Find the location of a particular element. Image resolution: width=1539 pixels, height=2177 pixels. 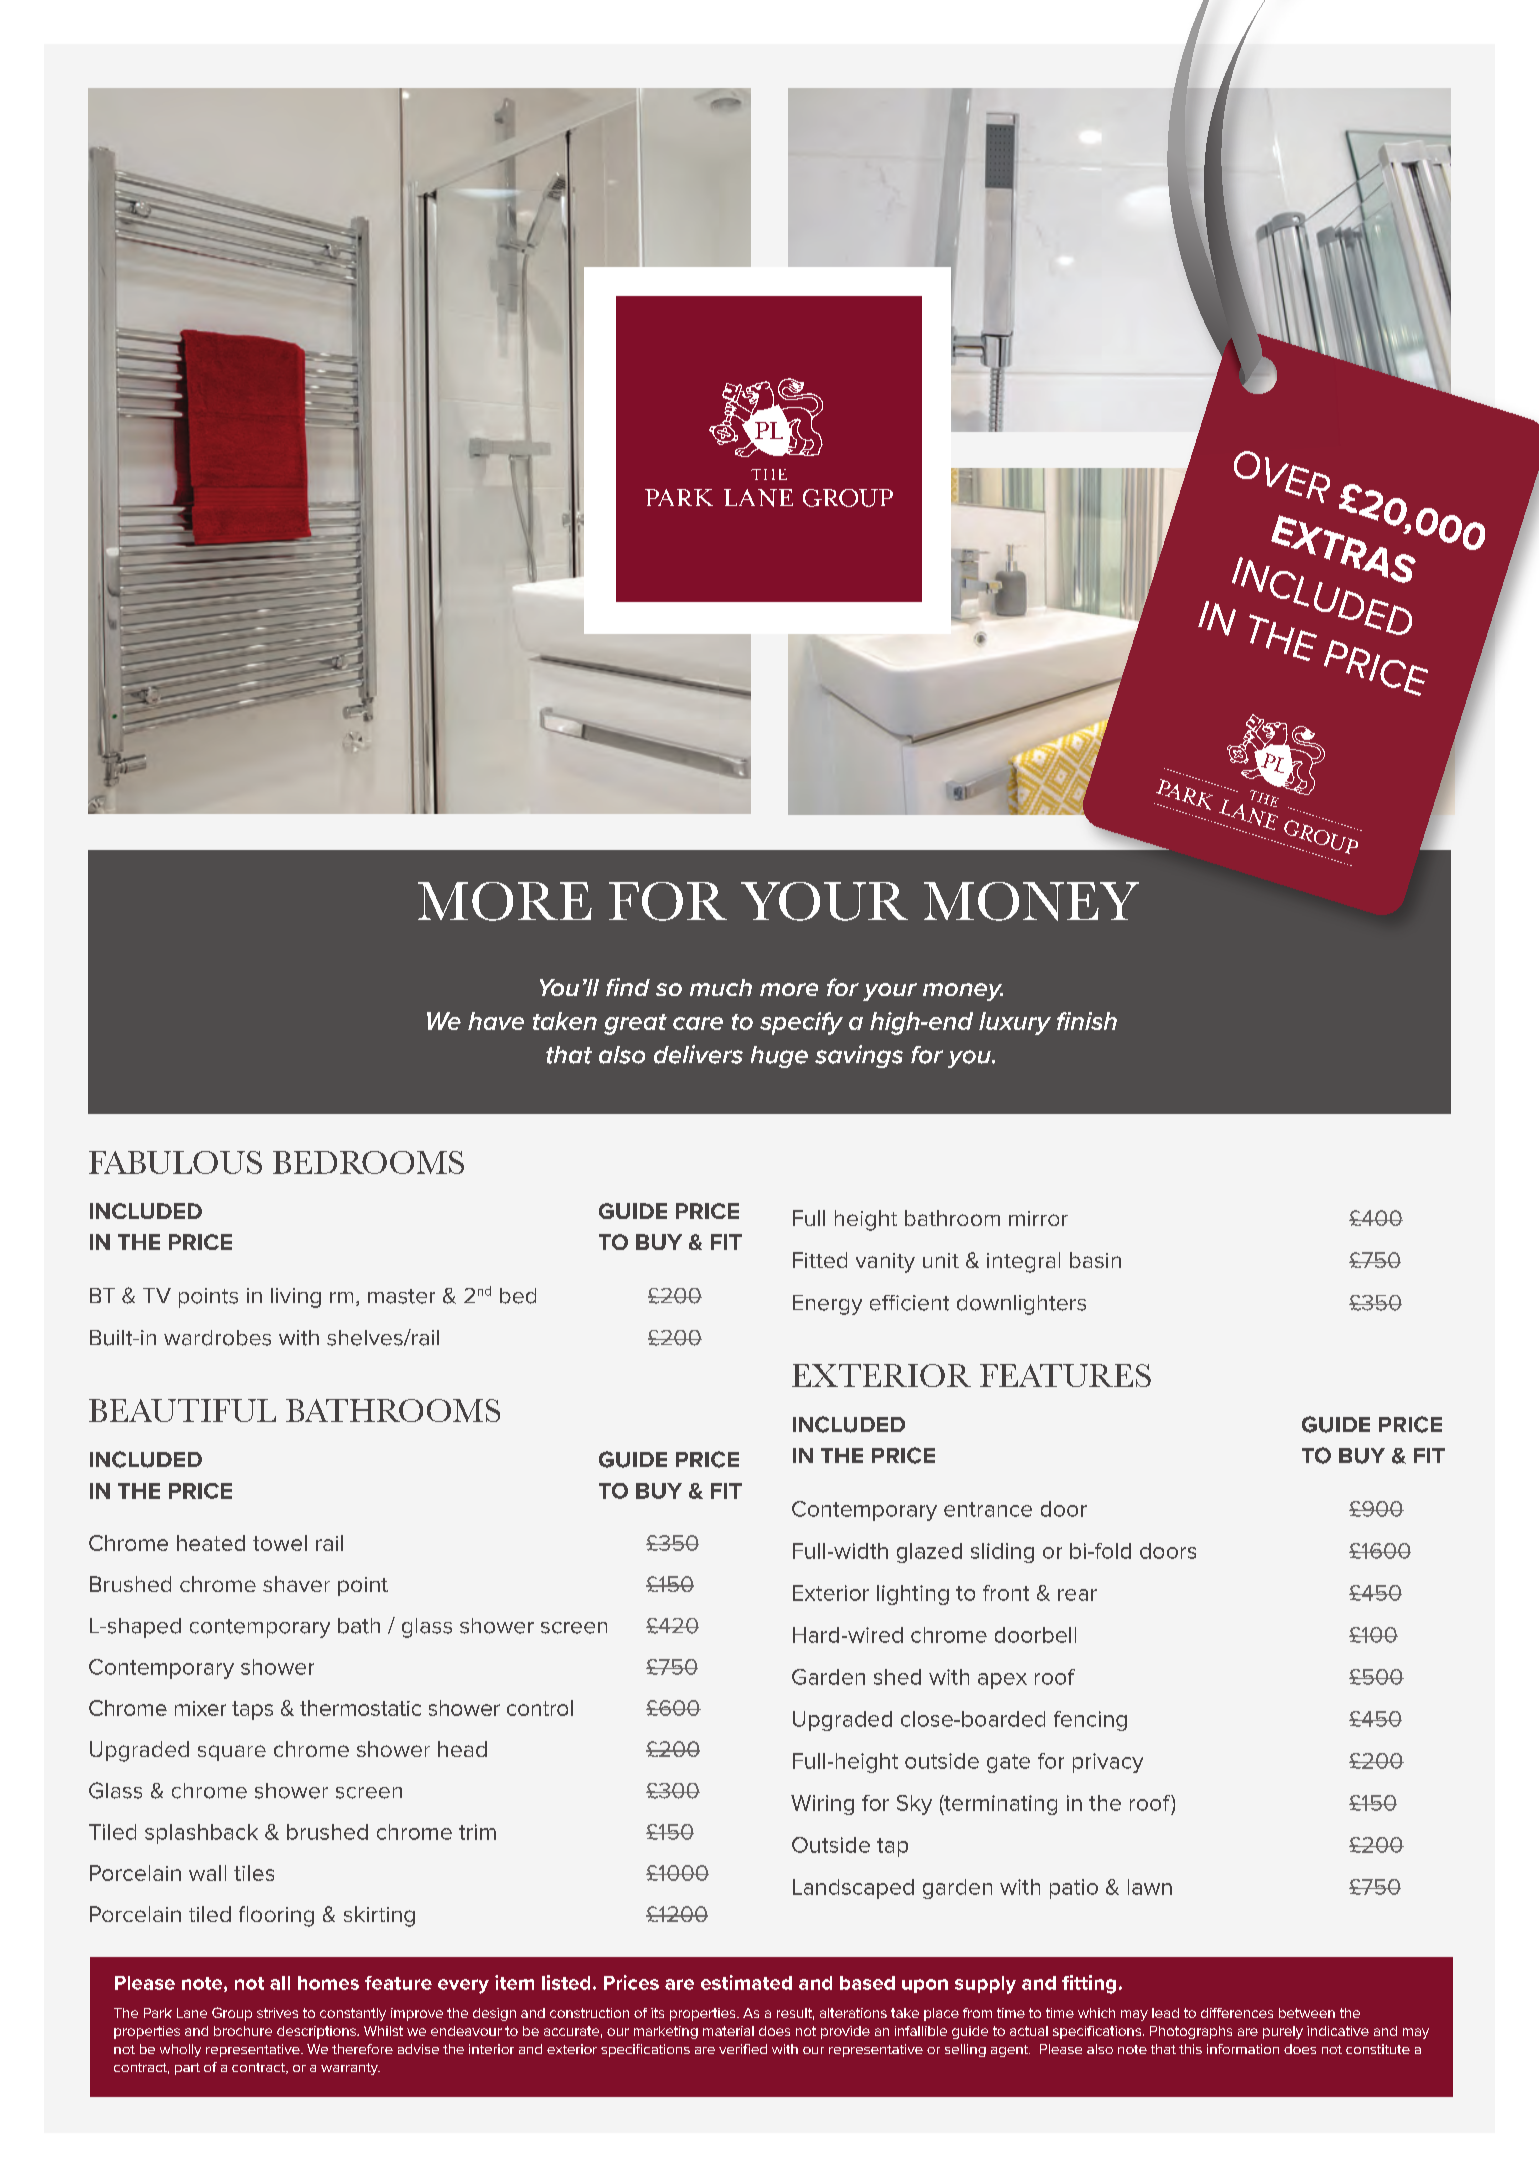

BEDROOMS is located at coordinates (368, 1162).
